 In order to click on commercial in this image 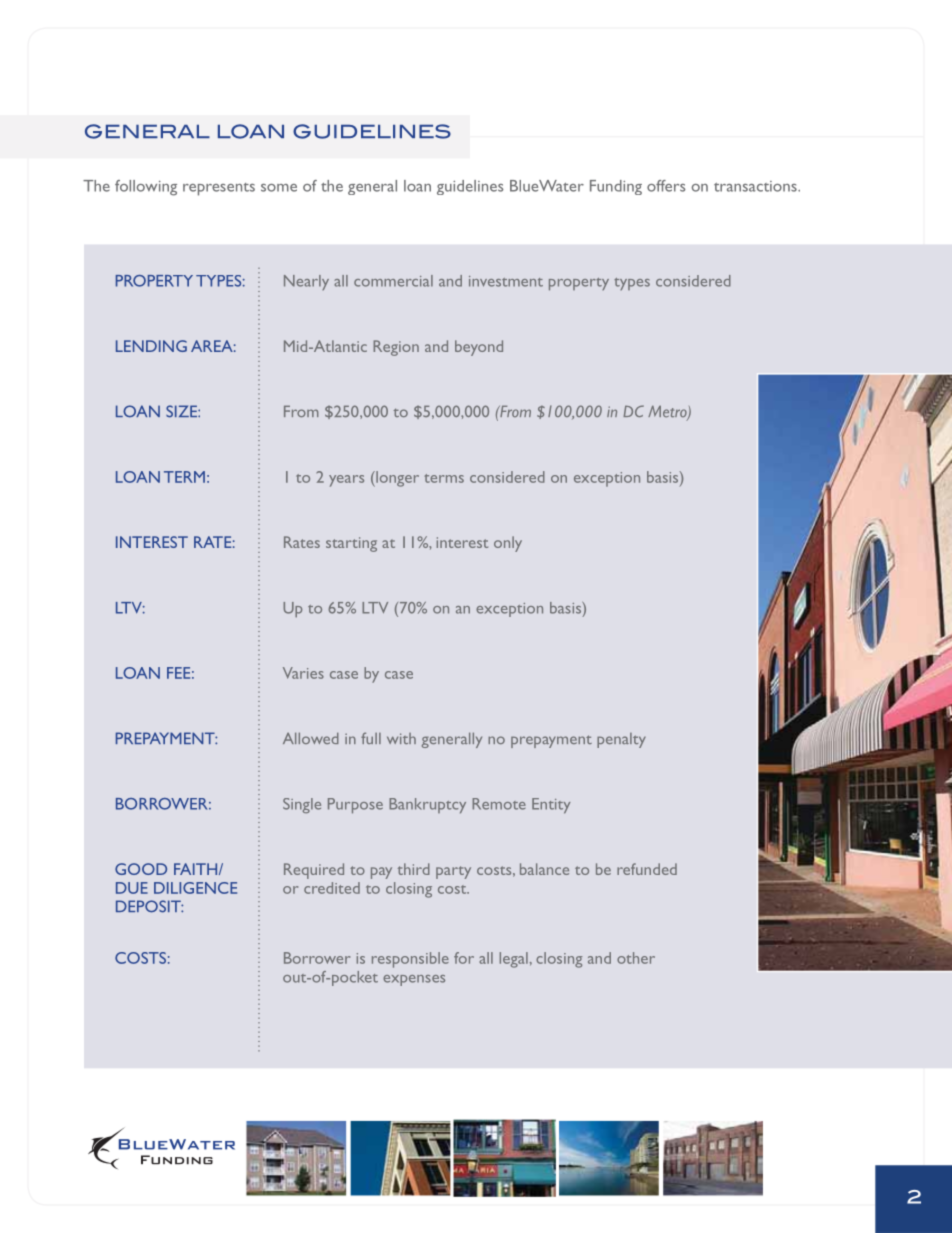, I will do `click(393, 281)`.
